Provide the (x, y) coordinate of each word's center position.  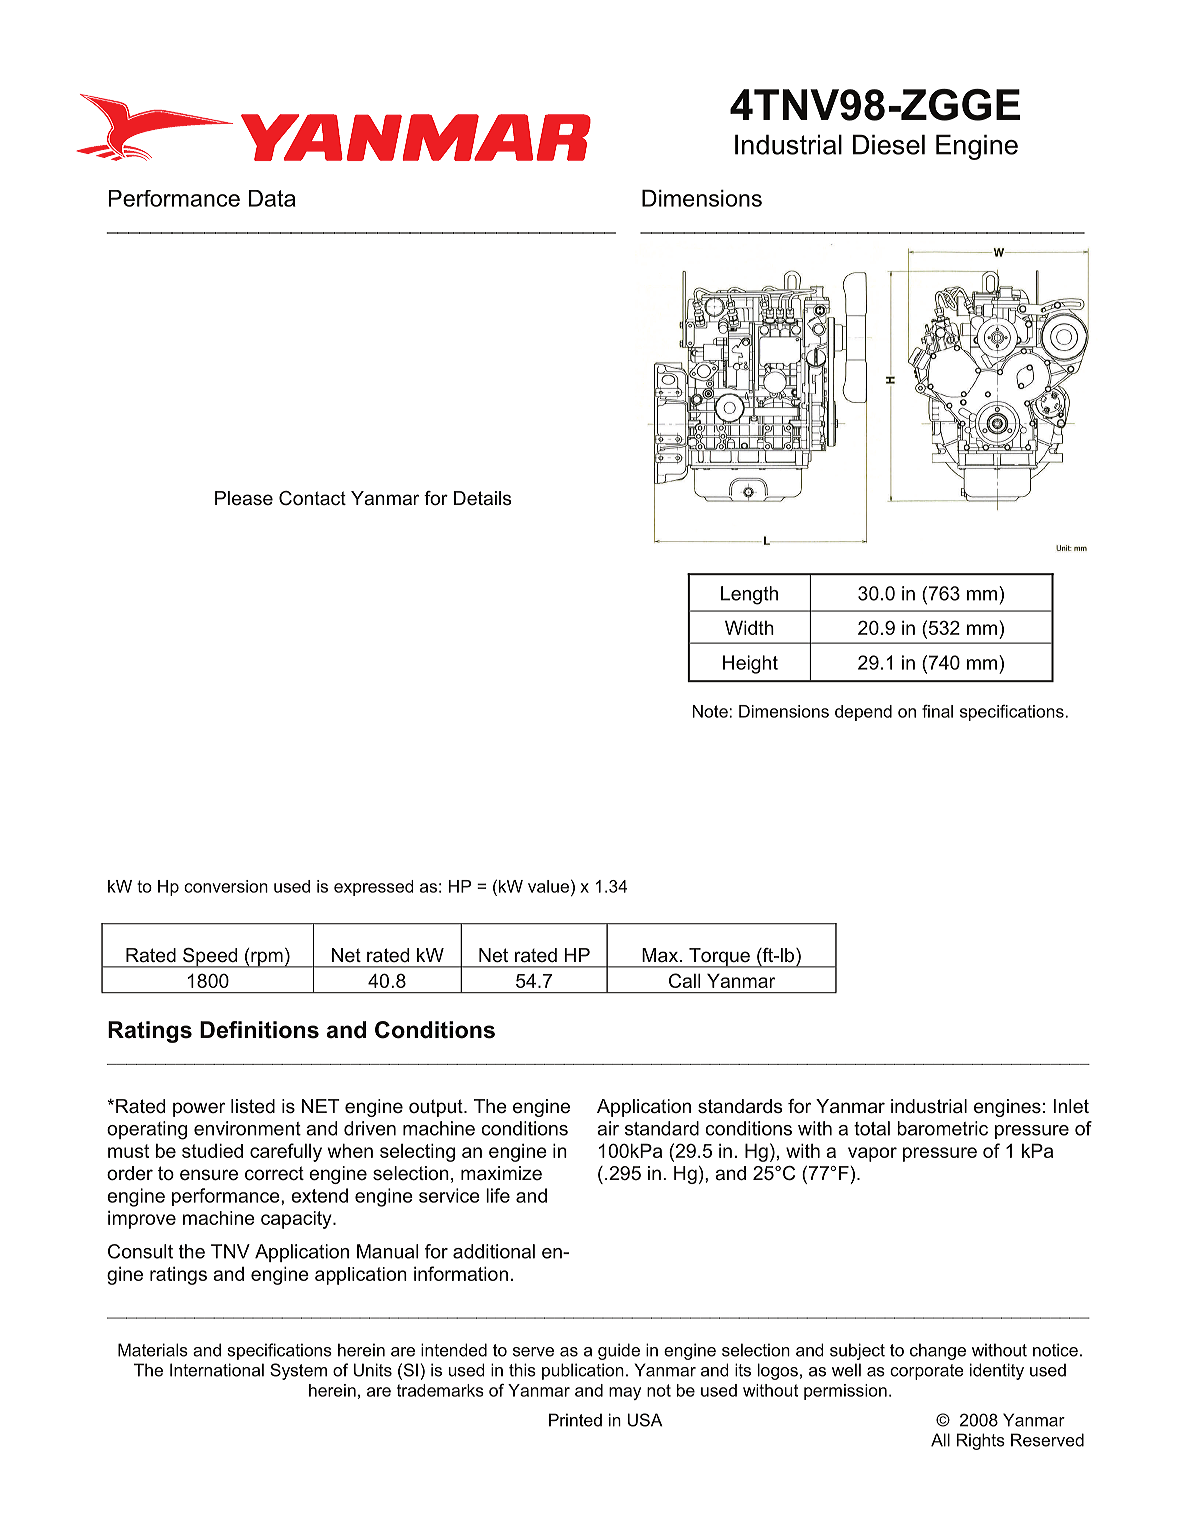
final (937, 711)
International (217, 1370)
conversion (226, 886)
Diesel (889, 144)
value (548, 886)
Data (272, 198)
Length (749, 595)
